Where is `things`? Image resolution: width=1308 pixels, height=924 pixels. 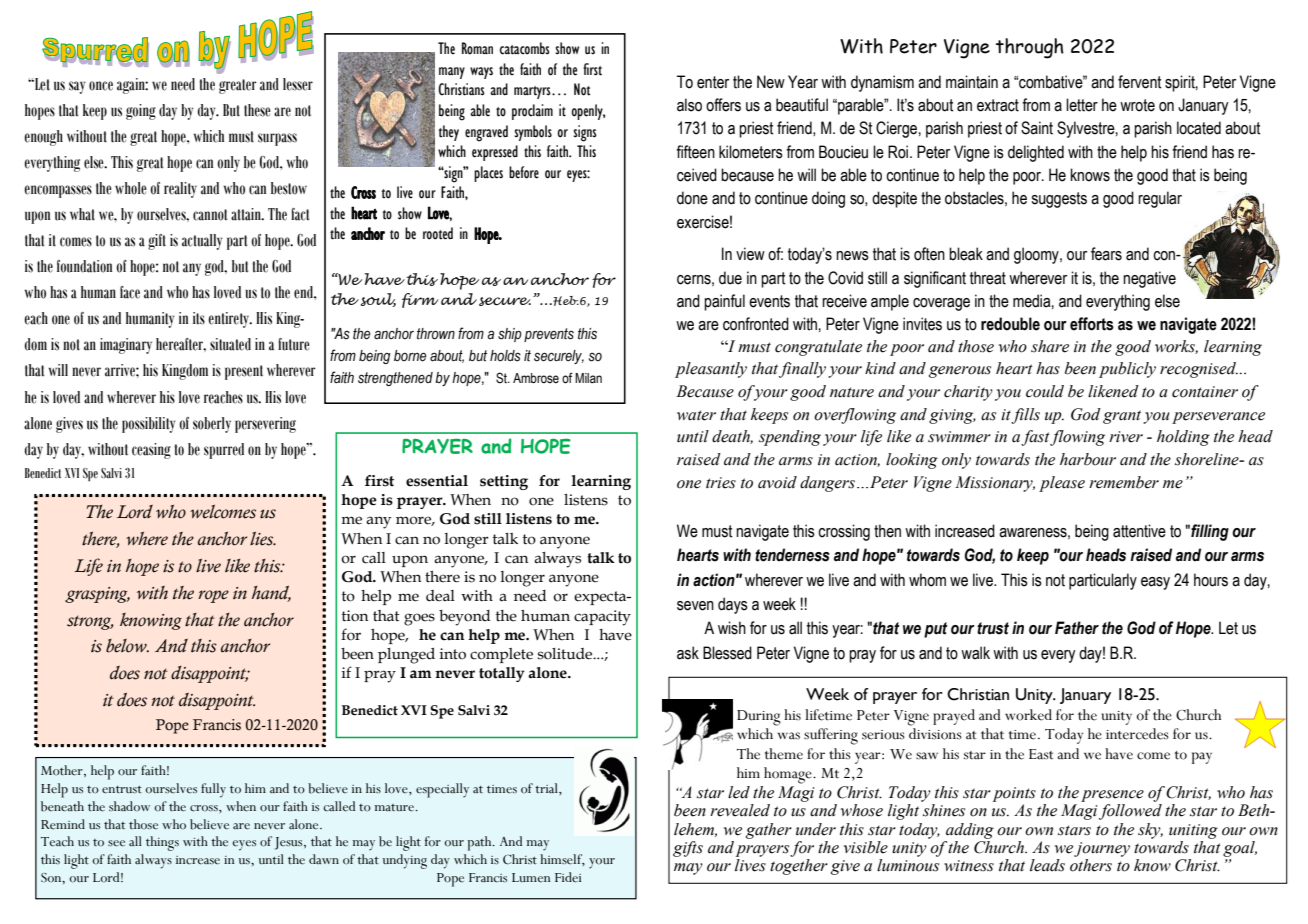 things is located at coordinates (162, 843).
